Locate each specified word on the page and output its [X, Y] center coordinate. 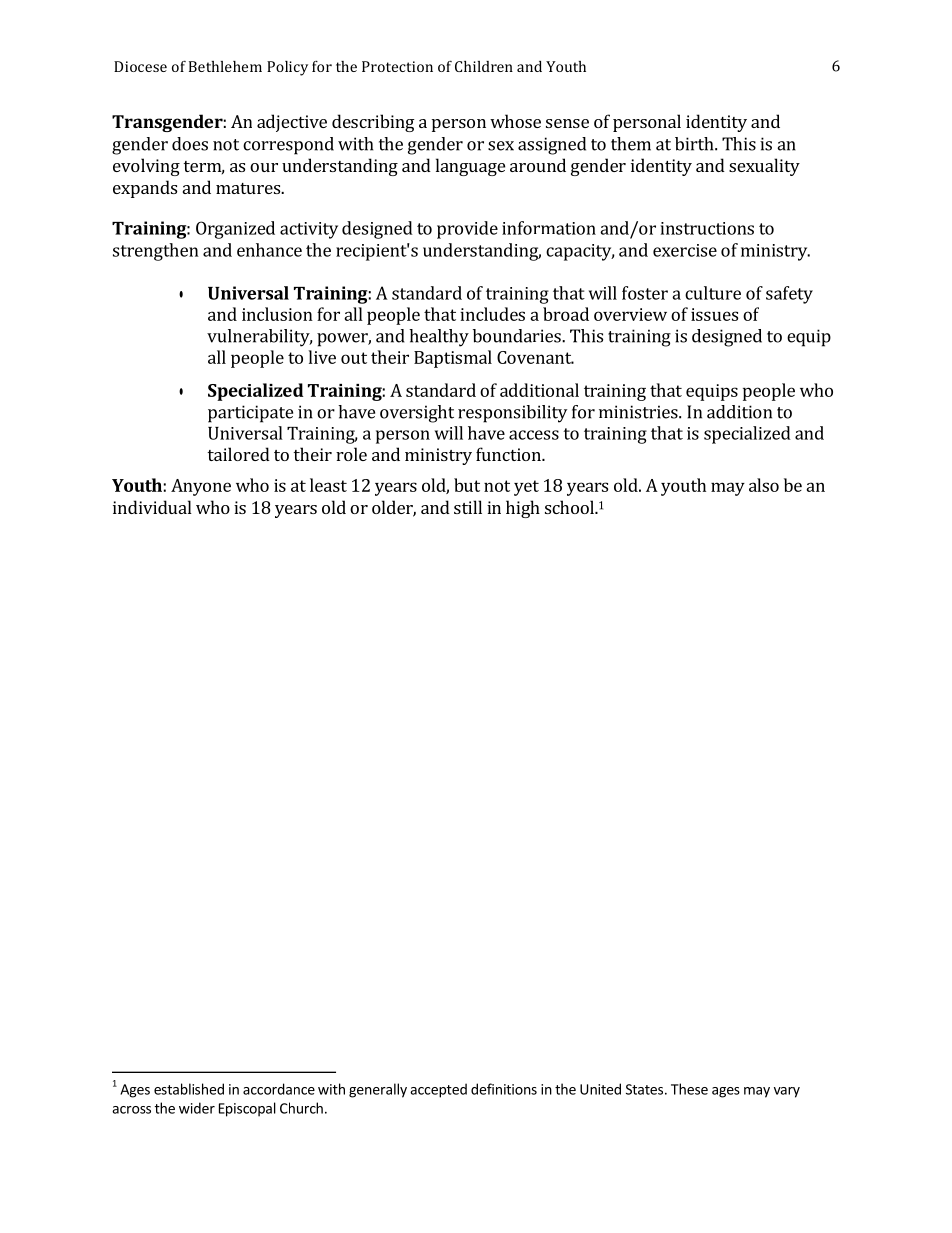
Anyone [201, 487]
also [764, 485]
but [467, 485]
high [523, 509]
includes [492, 314]
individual [152, 507]
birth [695, 144]
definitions [504, 1089]
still [468, 507]
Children [484, 66]
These [689, 1089]
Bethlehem [225, 66]
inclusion [277, 314]
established [189, 1089]
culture [713, 293]
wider [197, 1108]
